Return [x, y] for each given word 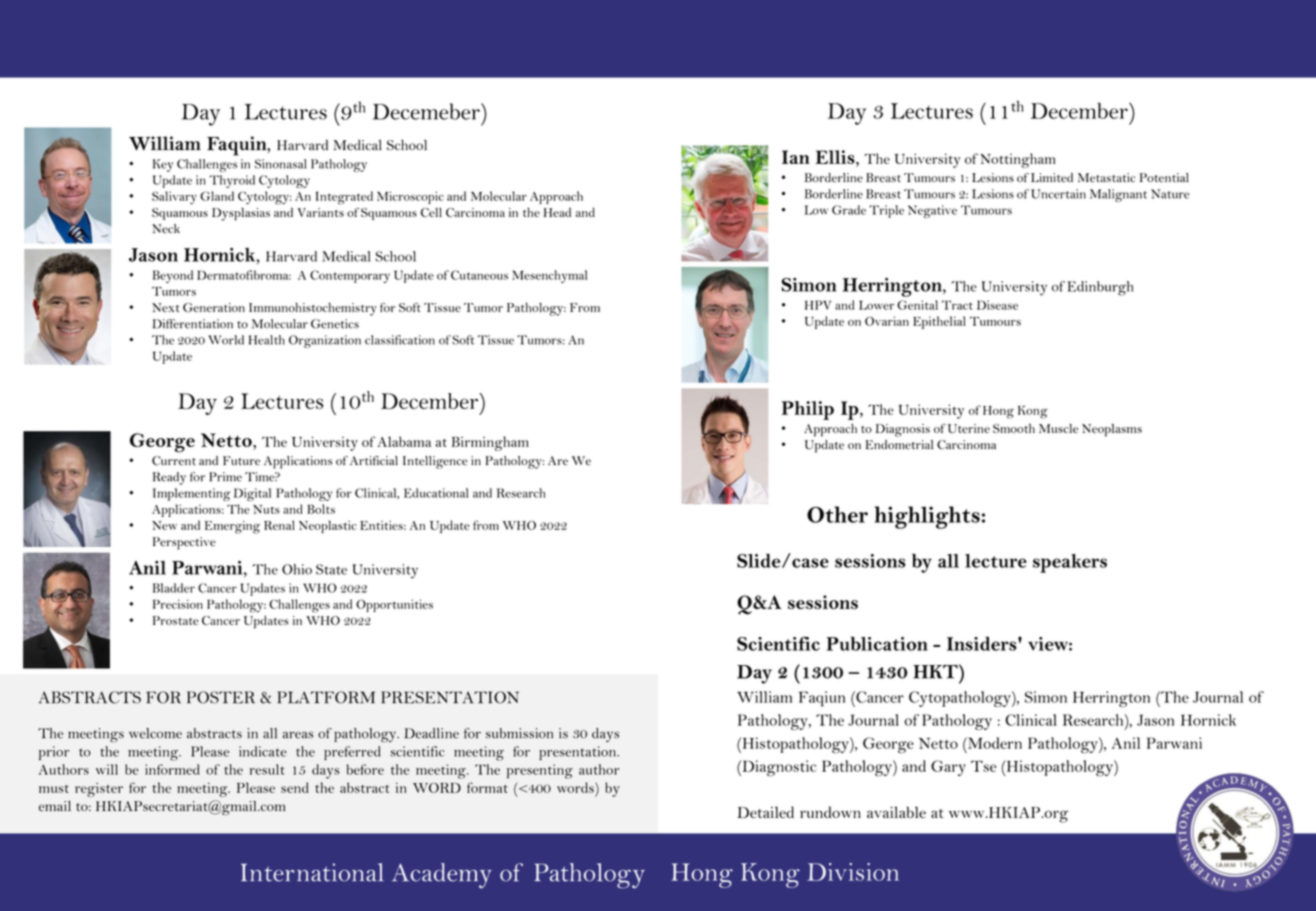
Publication [877, 643]
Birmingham [490, 443]
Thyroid [232, 181]
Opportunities [394, 605]
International [312, 872]
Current [174, 461]
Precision [178, 604]
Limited [1052, 178]
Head [557, 212]
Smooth [1014, 428]
